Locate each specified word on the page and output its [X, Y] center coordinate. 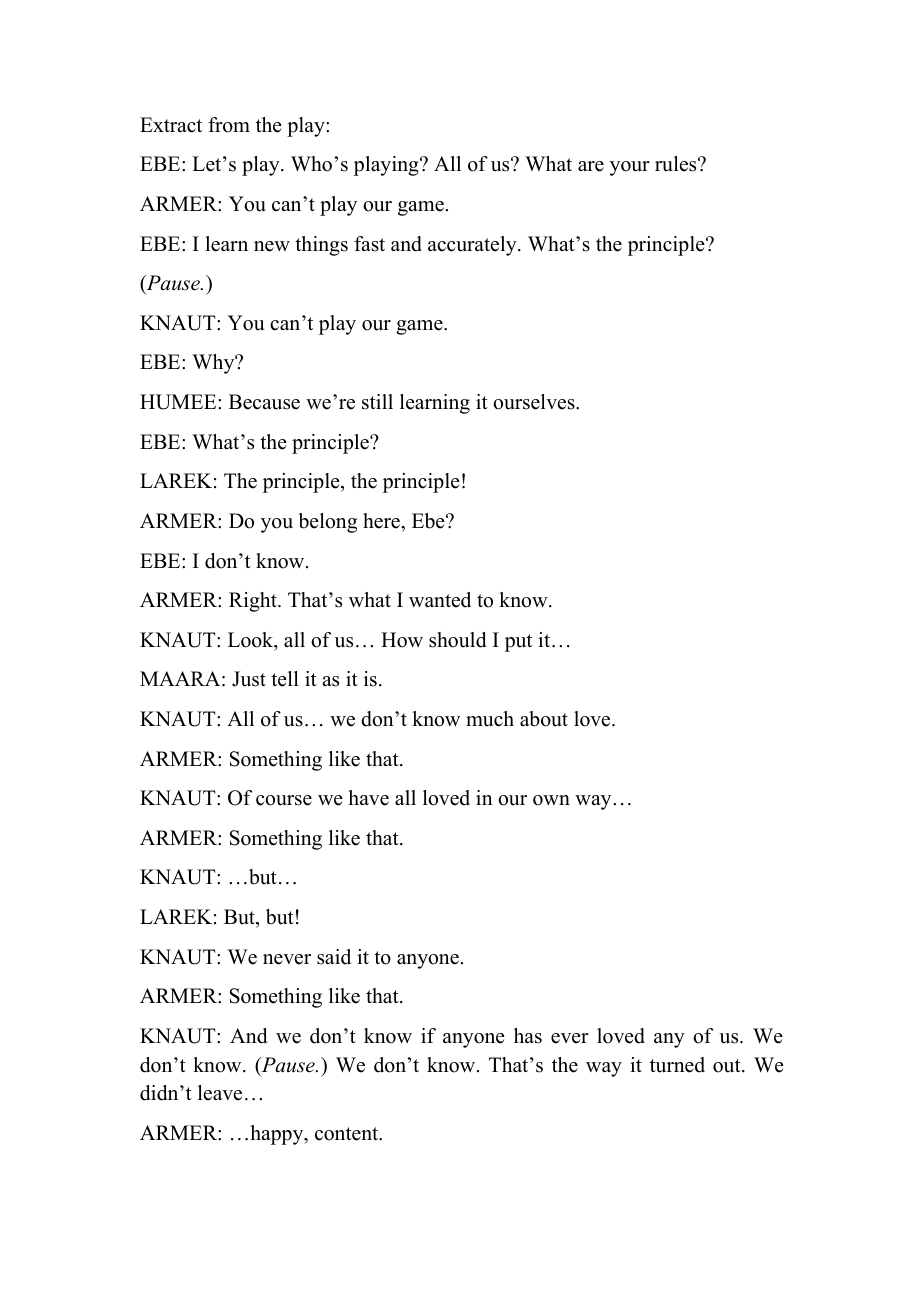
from [229, 125]
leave [220, 1093]
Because [264, 402]
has [528, 1036]
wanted [440, 600]
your [630, 168]
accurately [473, 246]
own [551, 800]
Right [254, 602]
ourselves [535, 402]
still [377, 402]
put [518, 643]
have [368, 798]
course [284, 800]
